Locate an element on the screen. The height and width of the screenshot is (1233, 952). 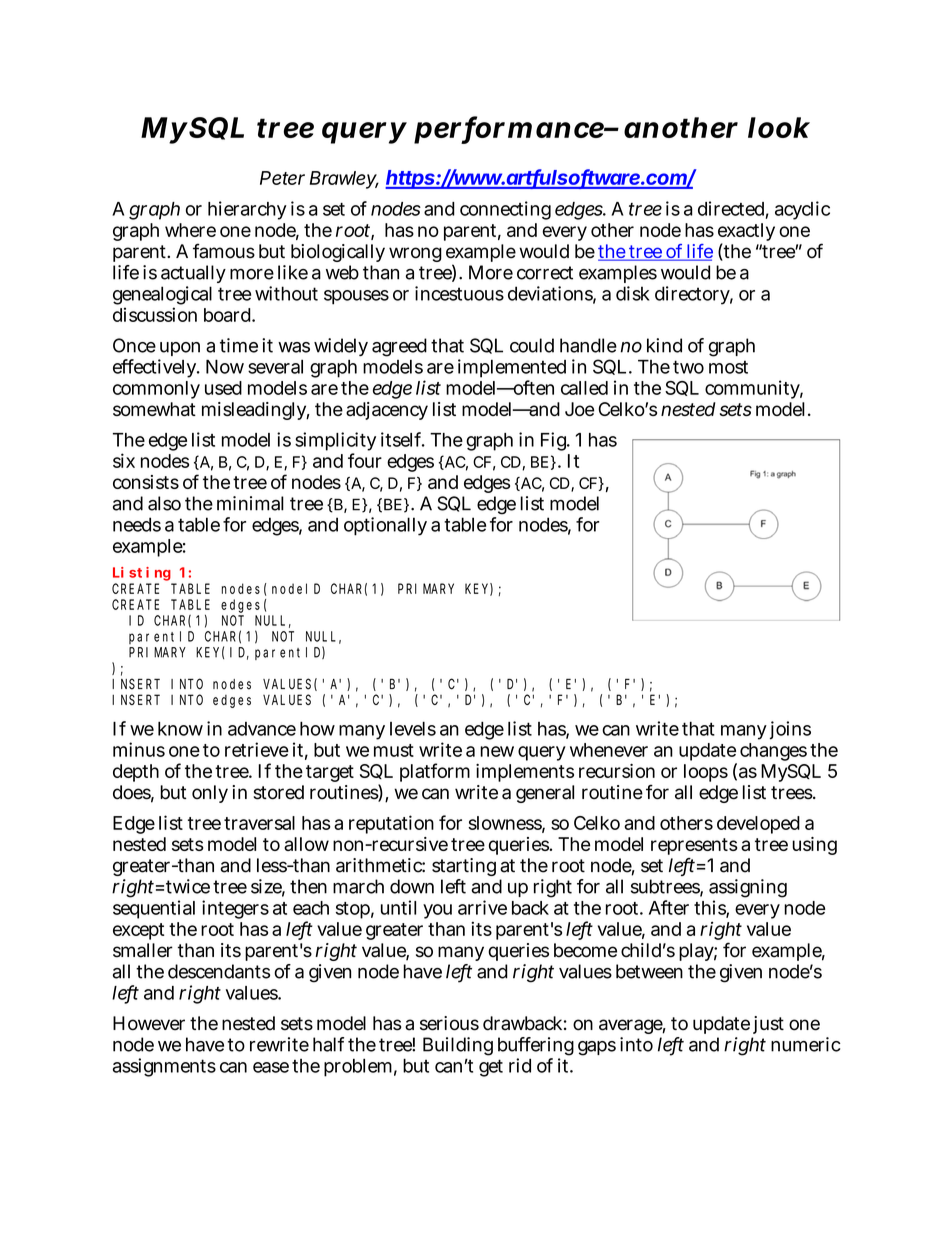
joins is located at coordinates (790, 730).
